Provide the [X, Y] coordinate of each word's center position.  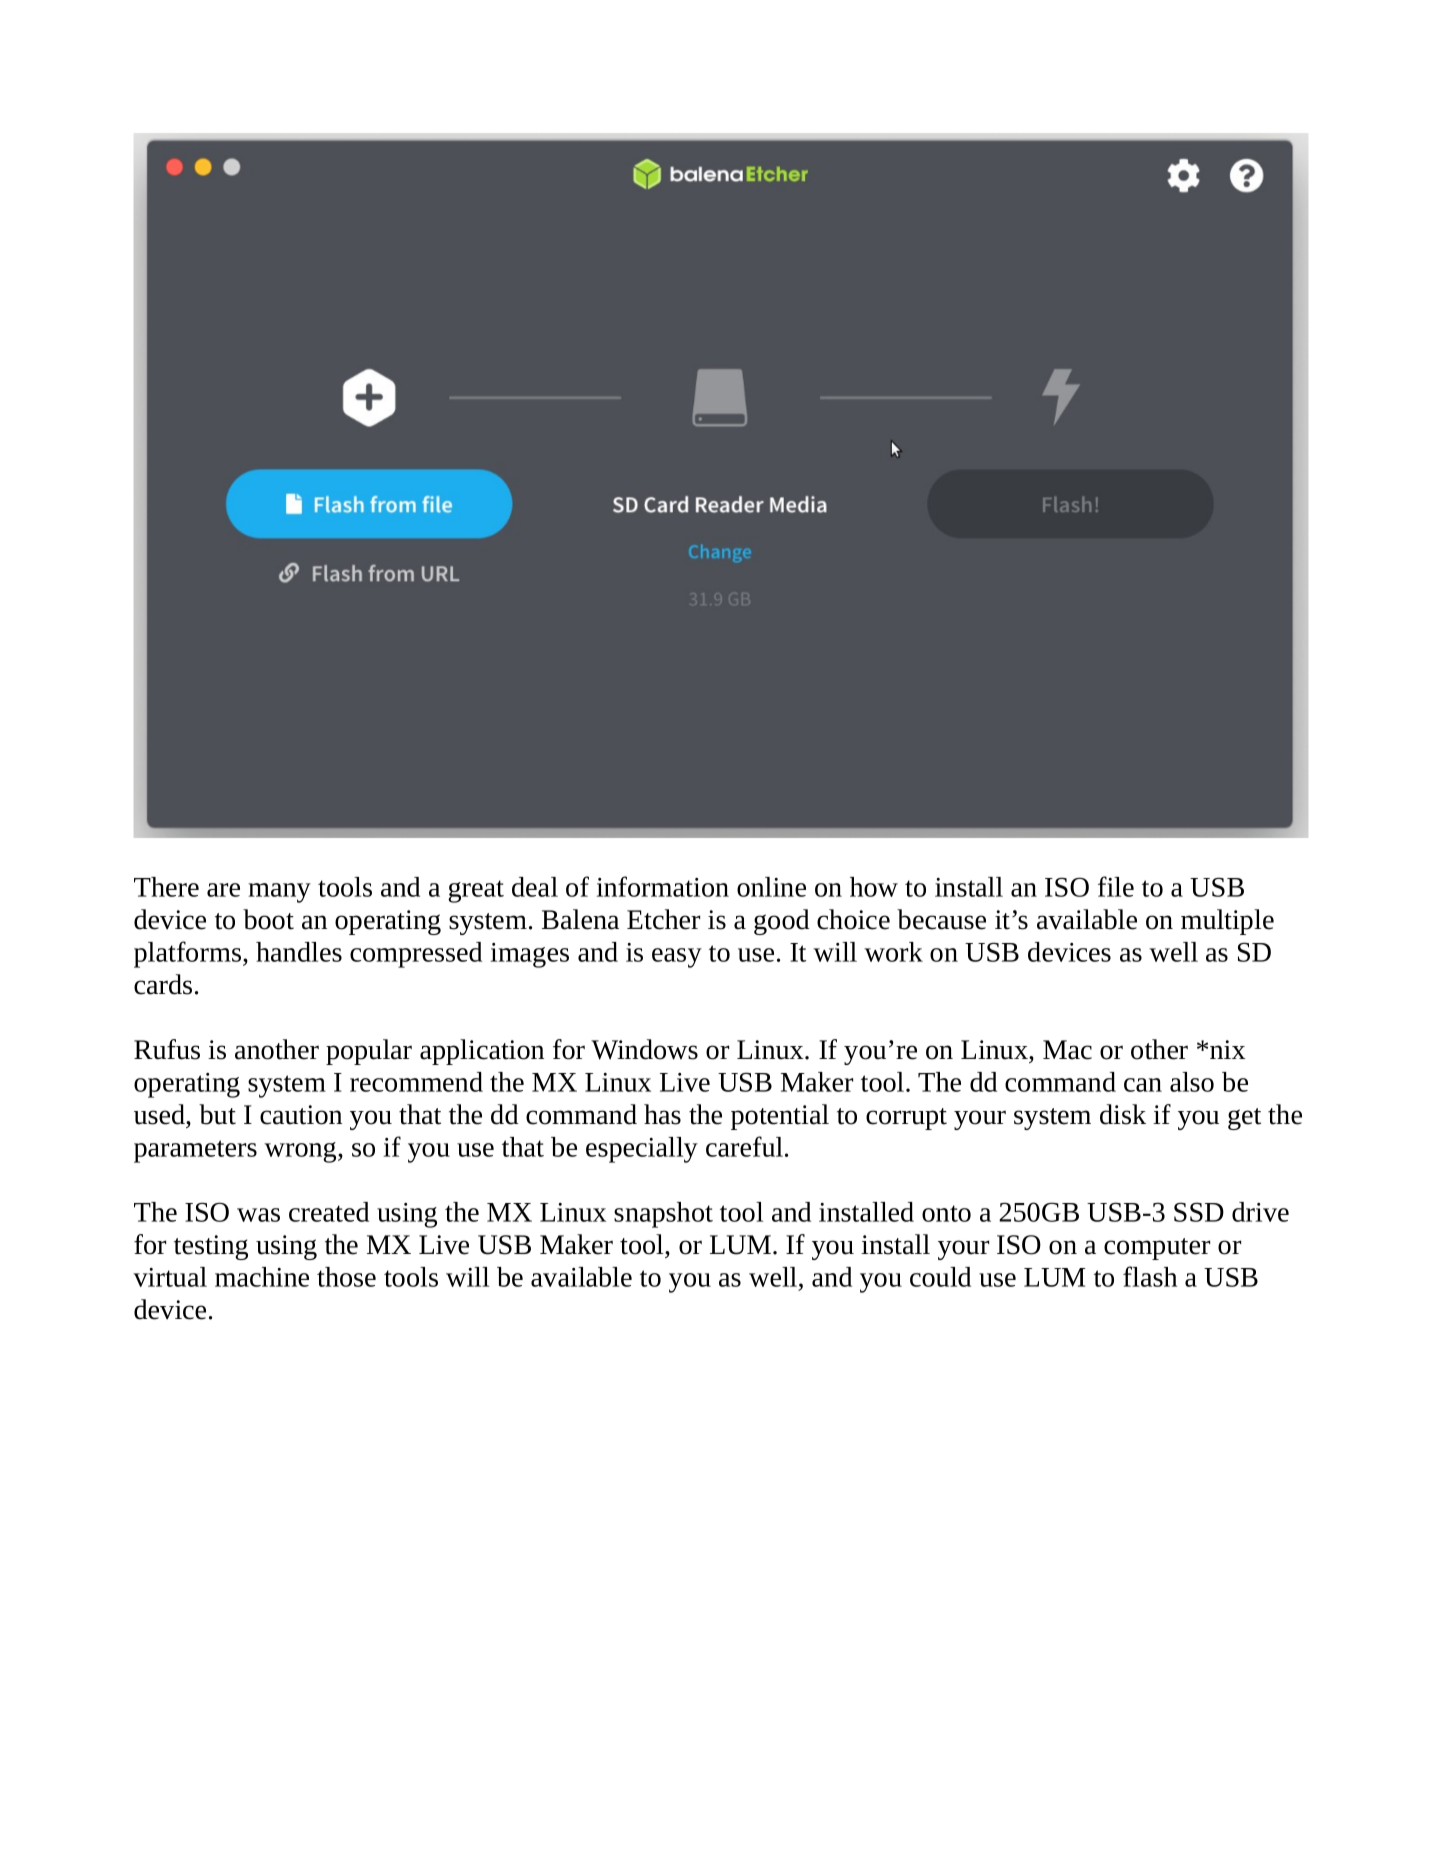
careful [744, 1146]
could [940, 1277]
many [279, 893]
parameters [195, 1151]
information [662, 886]
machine [262, 1277]
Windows [644, 1049]
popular [369, 1052]
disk [1123, 1114]
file [1116, 886]
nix [1227, 1049]
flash [1150, 1276]
